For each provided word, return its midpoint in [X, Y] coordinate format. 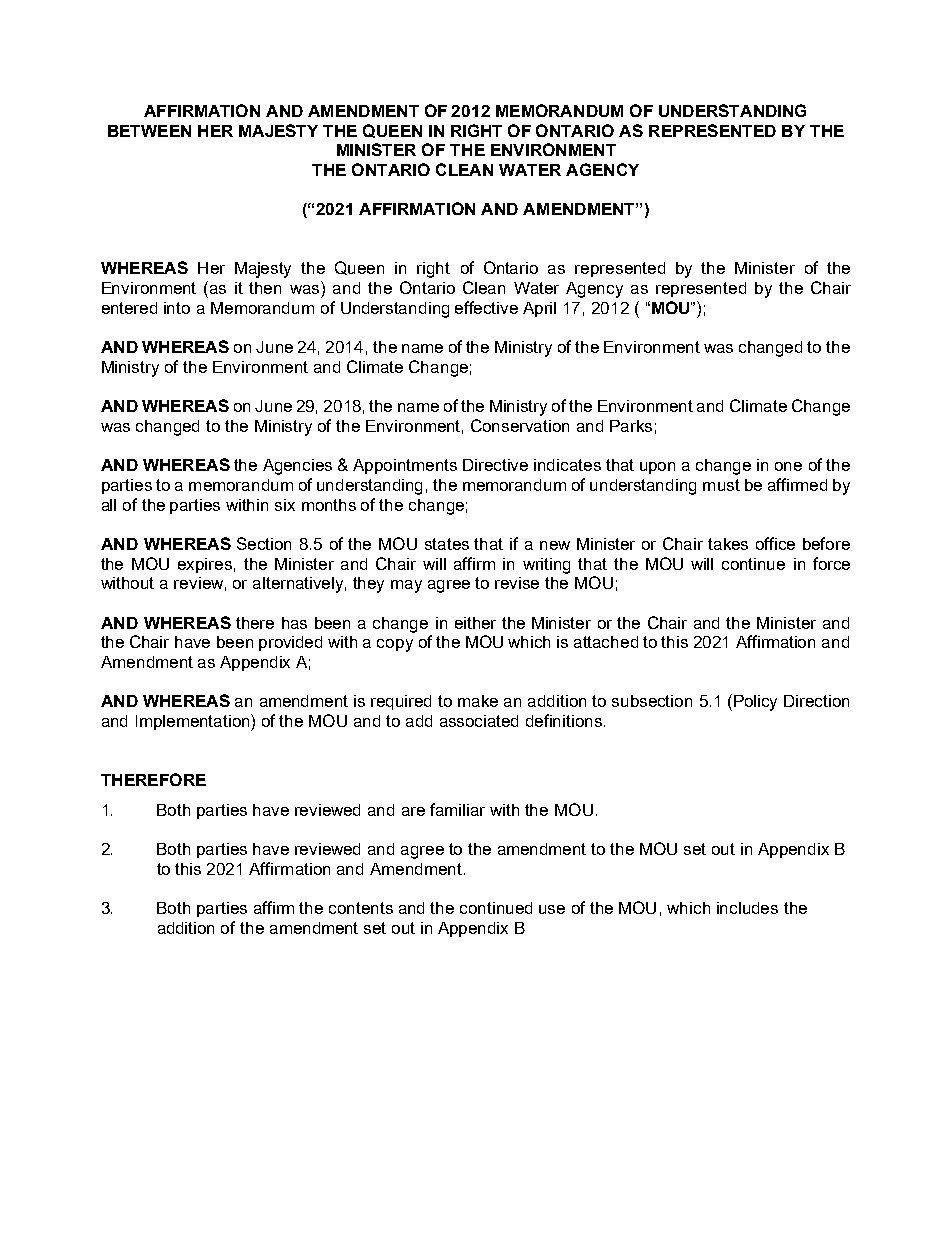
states [447, 544]
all [109, 505]
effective [486, 307]
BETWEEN [149, 131]
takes [728, 544]
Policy [755, 703]
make [478, 701]
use [552, 909]
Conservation [520, 425]
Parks [631, 426]
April [539, 309]
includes [747, 908]
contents [361, 908]
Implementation [194, 722]
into [177, 308]
